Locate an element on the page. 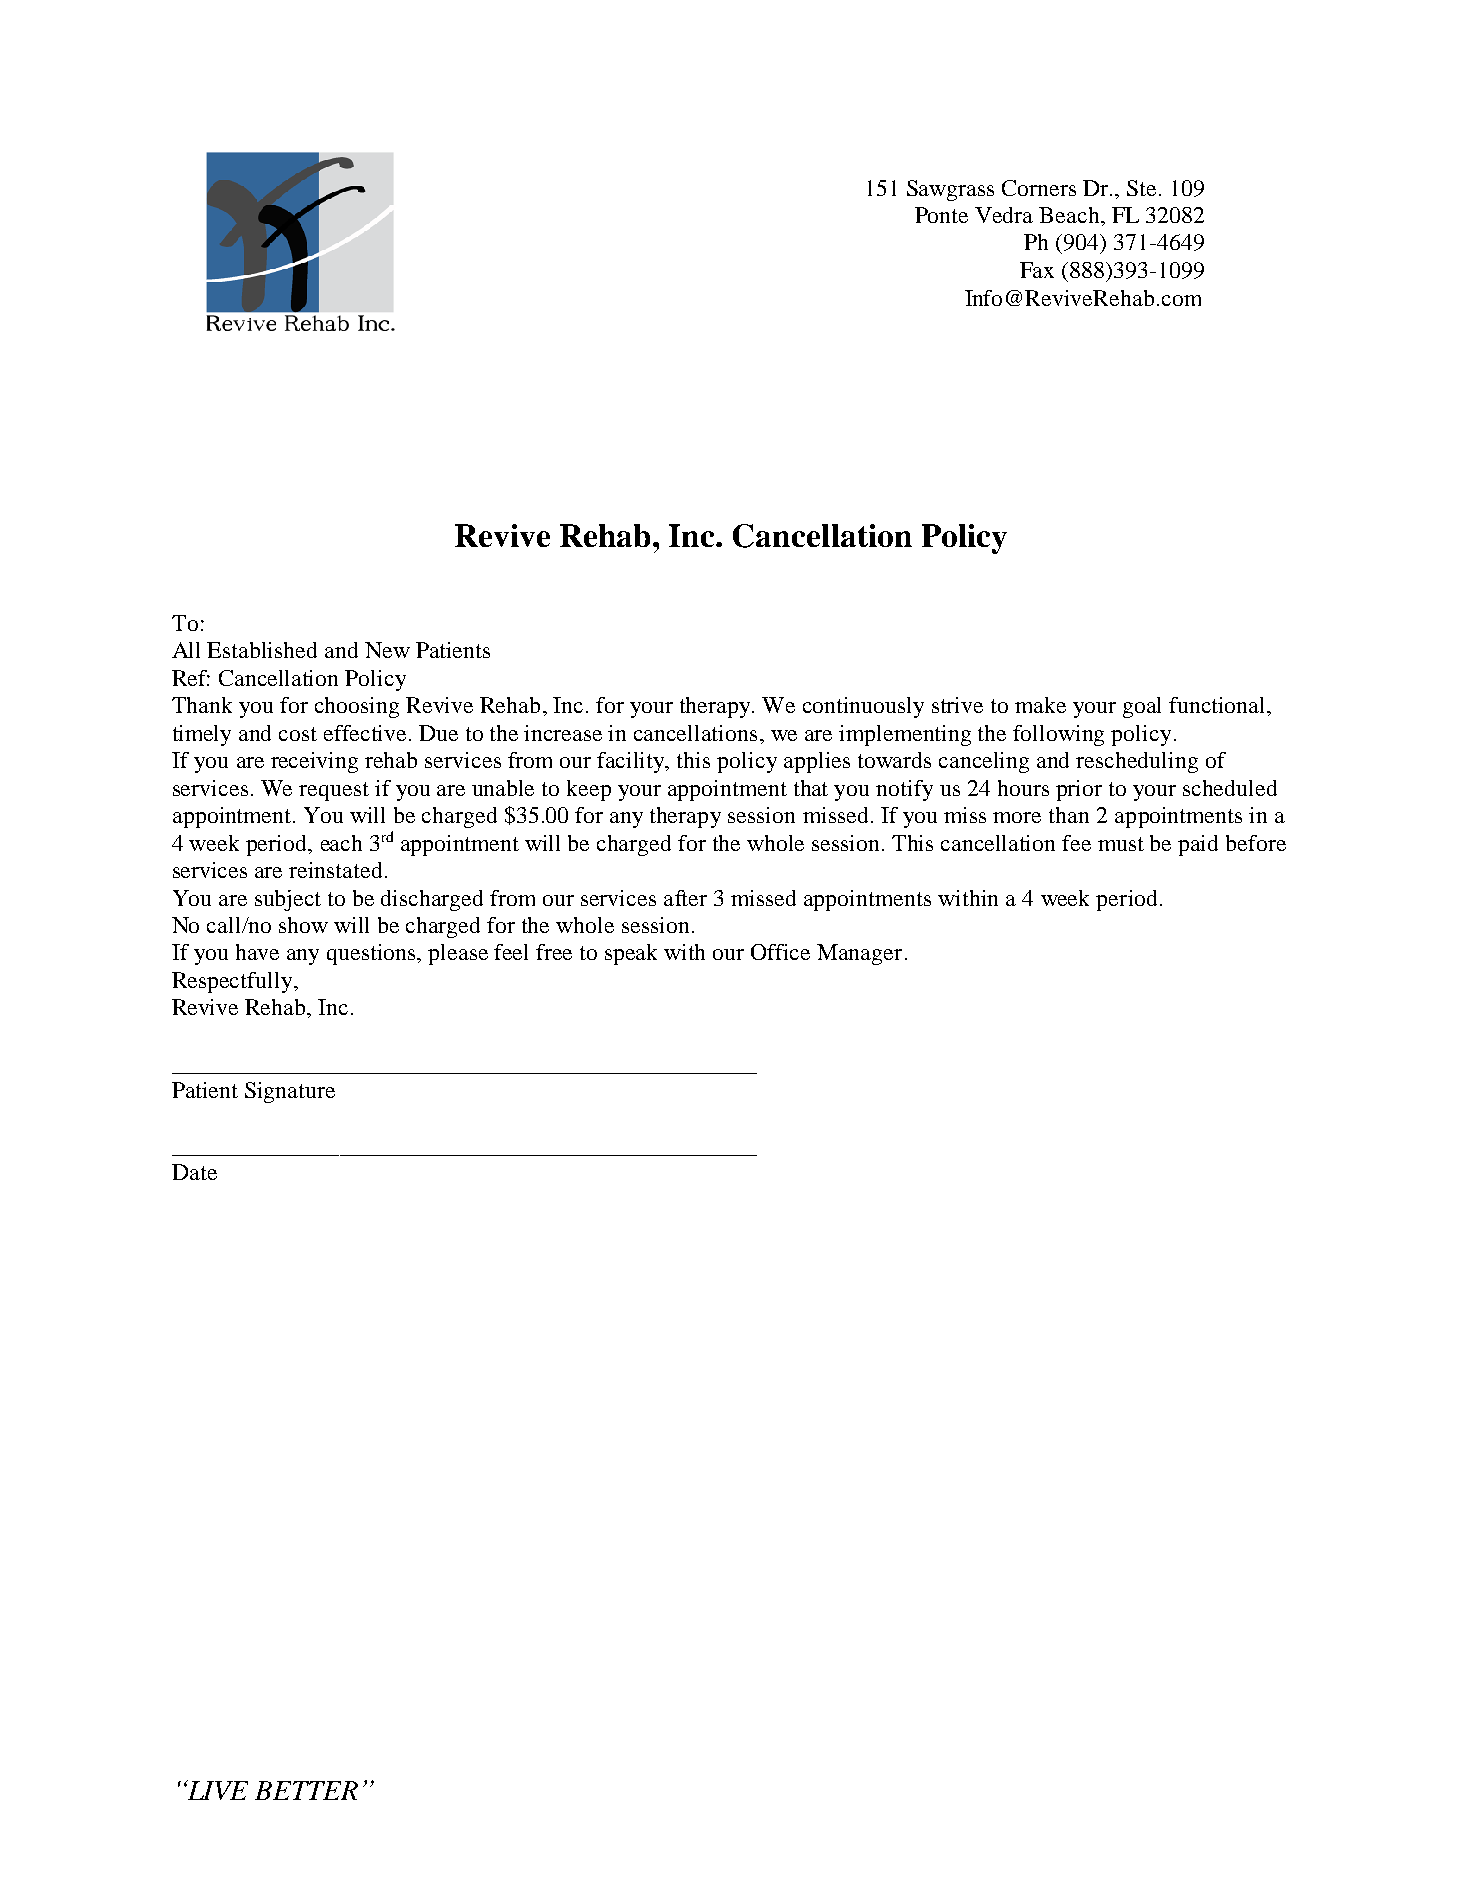  Established is located at coordinates (262, 650).
